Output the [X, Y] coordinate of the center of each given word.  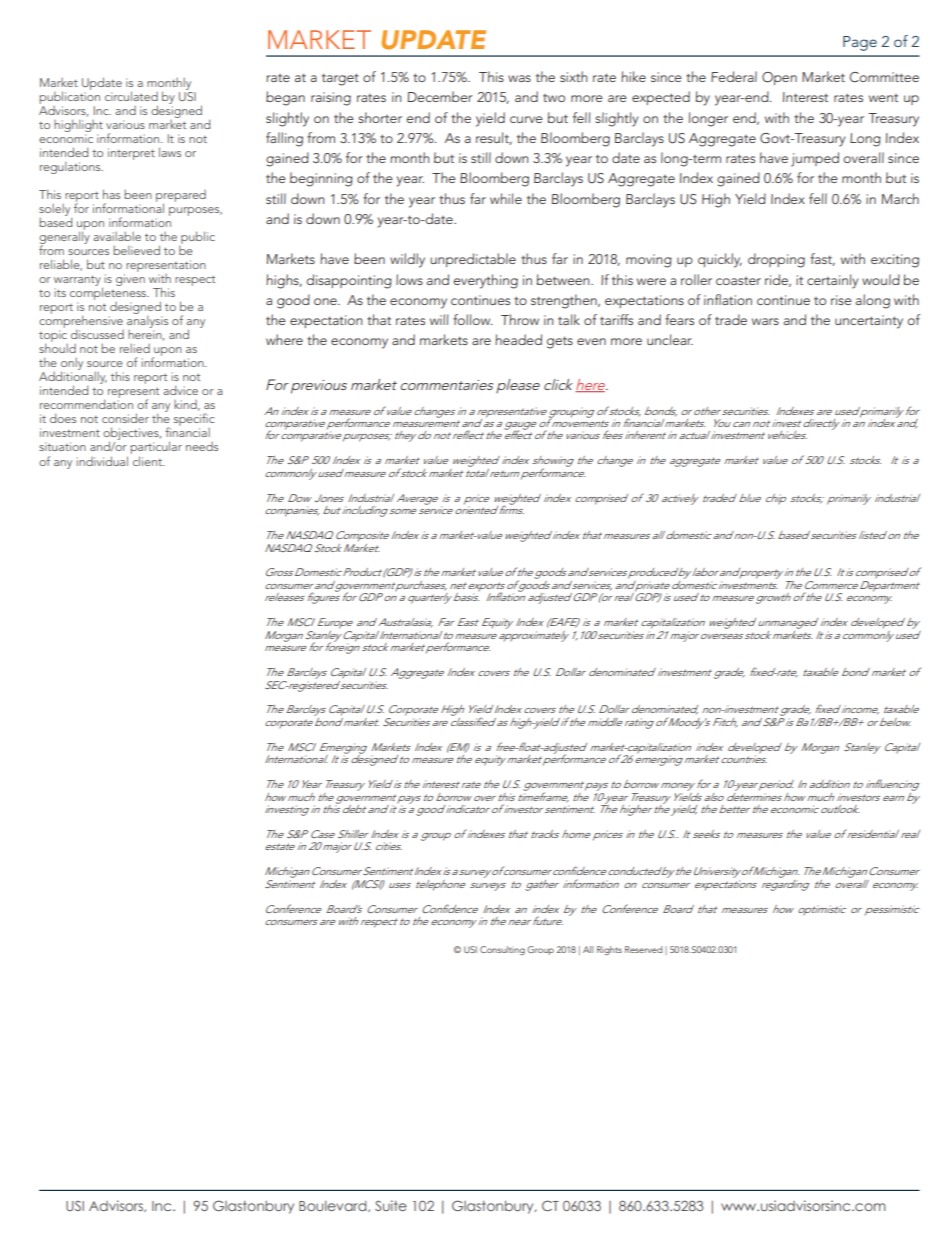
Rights [609, 950]
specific [194, 421]
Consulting [502, 950]
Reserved [643, 949]
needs [202, 446]
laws [170, 152]
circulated [131, 96]
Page [860, 43]
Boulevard [334, 1206]
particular [156, 449]
